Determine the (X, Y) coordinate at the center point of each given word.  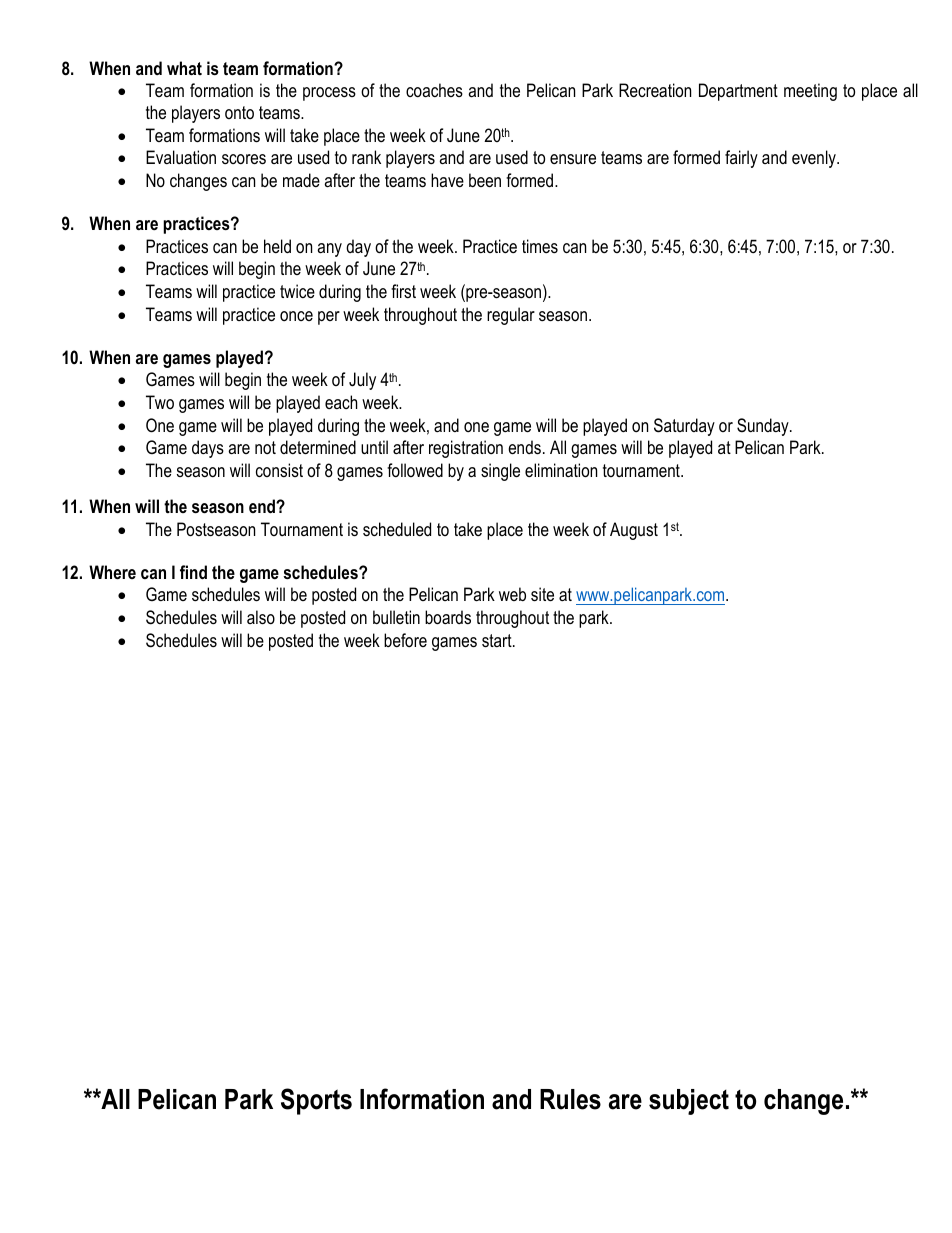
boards (448, 617)
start (498, 641)
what (184, 68)
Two (160, 402)
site (542, 594)
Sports (316, 1101)
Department (738, 92)
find (193, 572)
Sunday (764, 427)
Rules (570, 1099)
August (634, 531)
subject (689, 1102)
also (261, 617)
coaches (434, 90)
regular (511, 316)
